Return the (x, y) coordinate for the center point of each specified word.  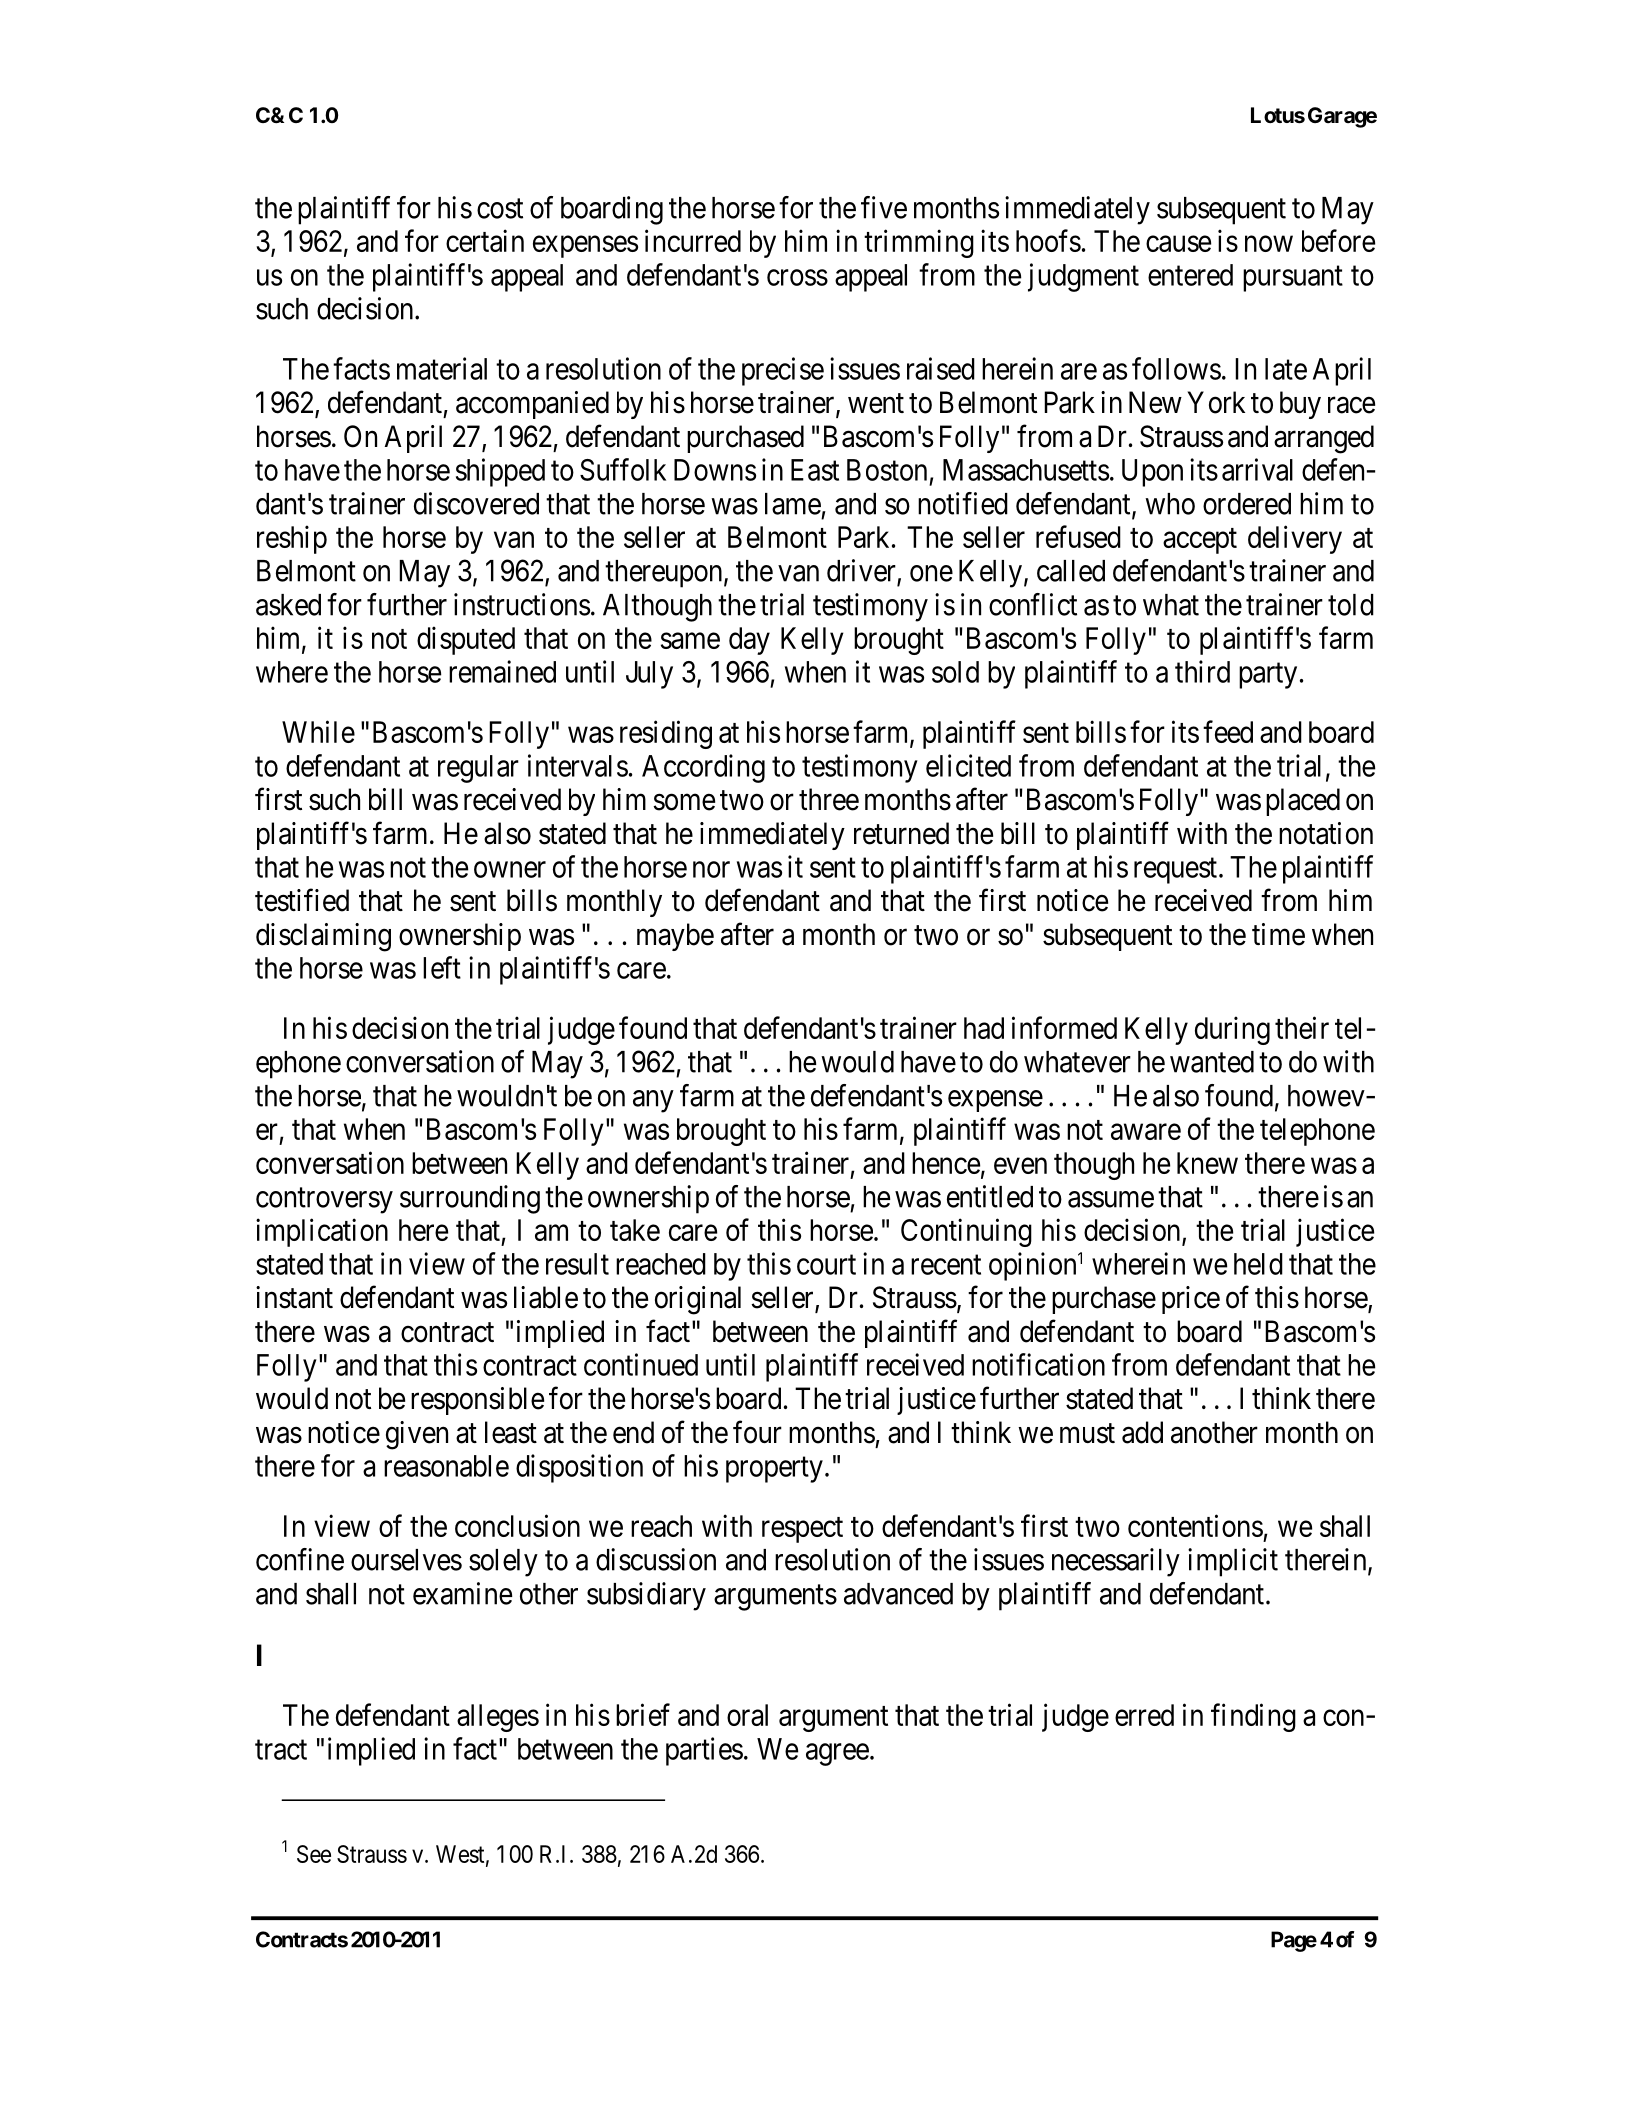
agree (837, 1755)
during (1232, 1030)
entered (1190, 275)
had (984, 1028)
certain (485, 240)
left (442, 967)
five (884, 207)
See (314, 1854)
